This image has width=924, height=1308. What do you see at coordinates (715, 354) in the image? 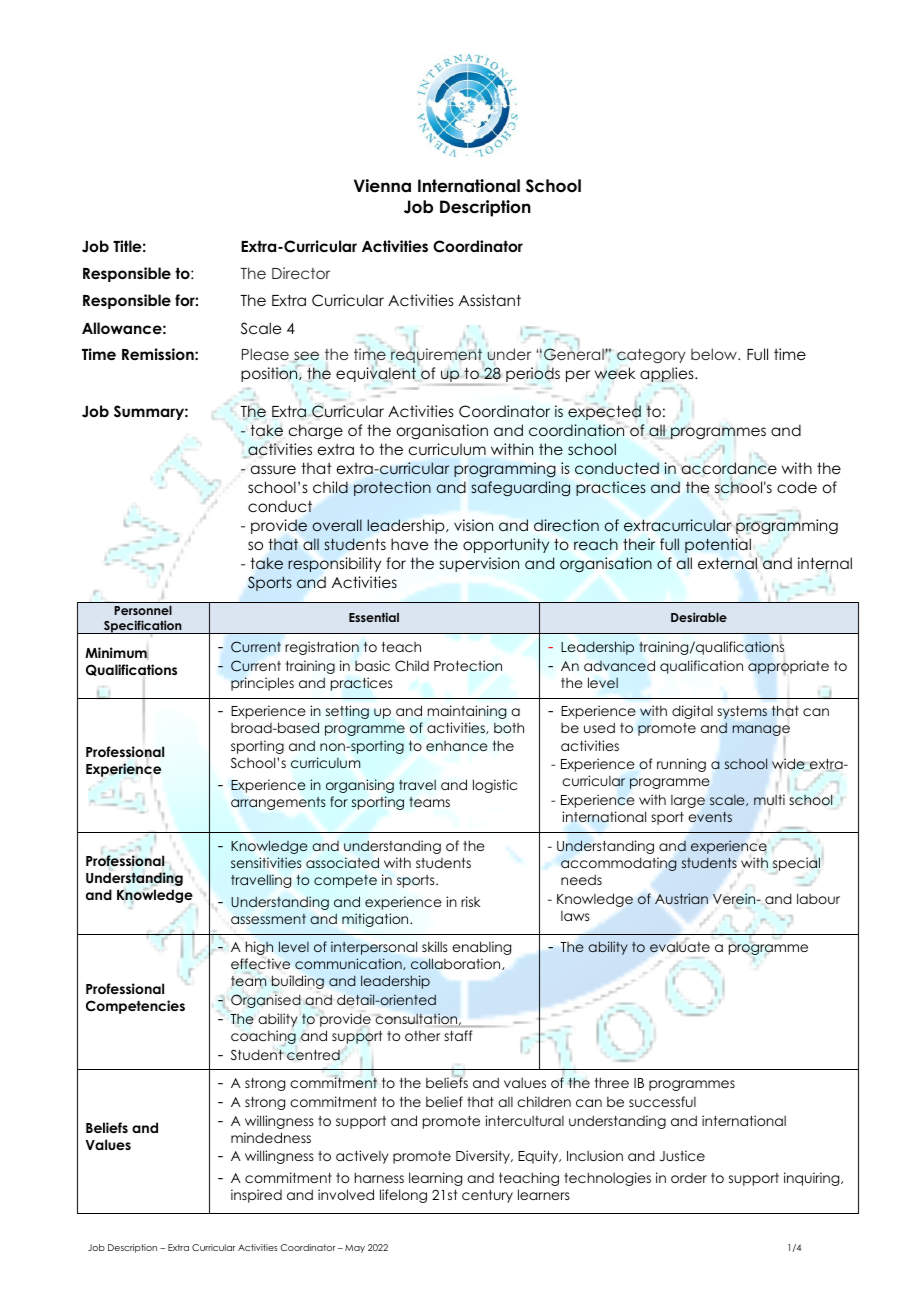
I see `below` at bounding box center [715, 354].
